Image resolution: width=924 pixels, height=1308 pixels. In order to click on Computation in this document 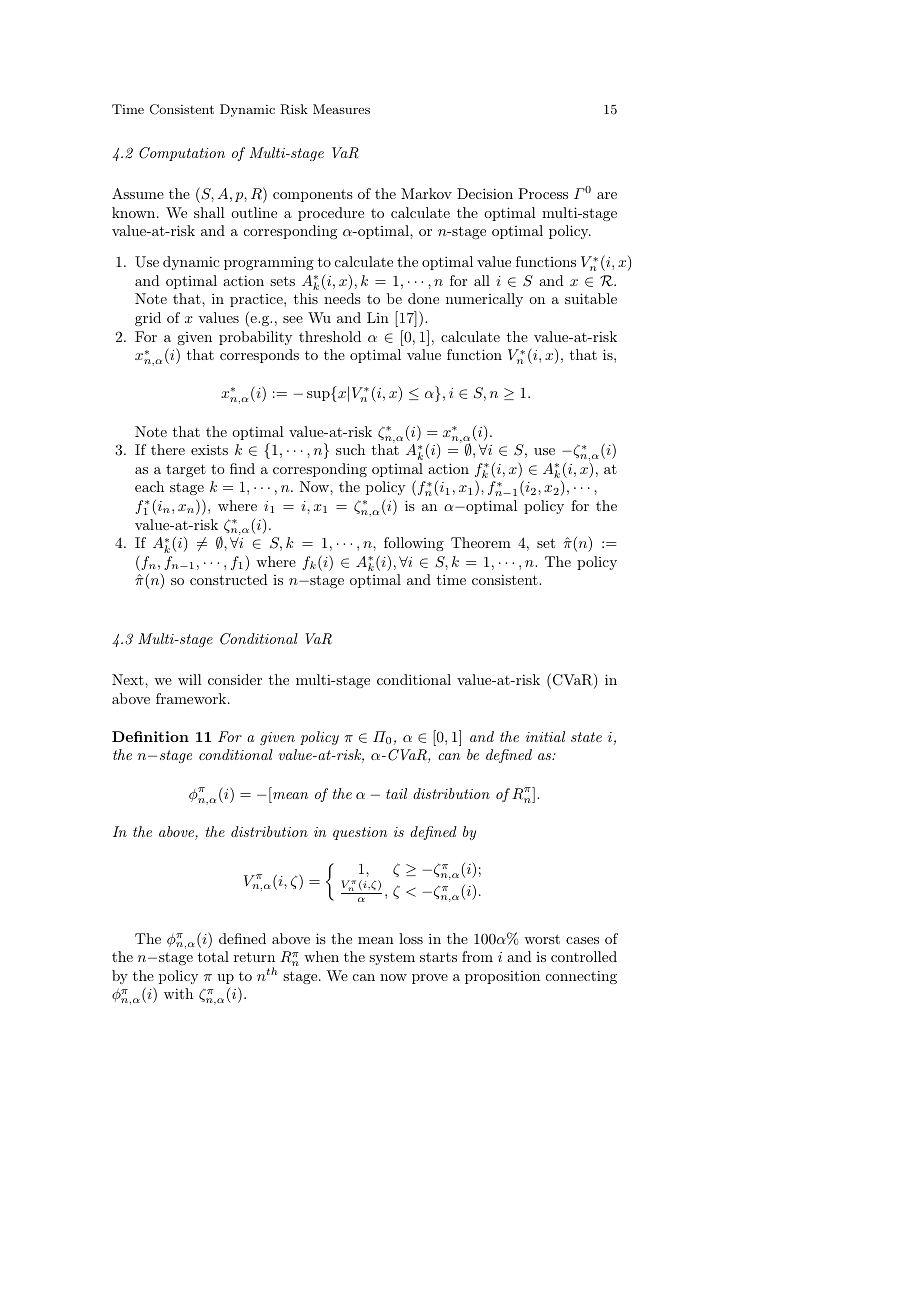, I will do `click(182, 154)`.
